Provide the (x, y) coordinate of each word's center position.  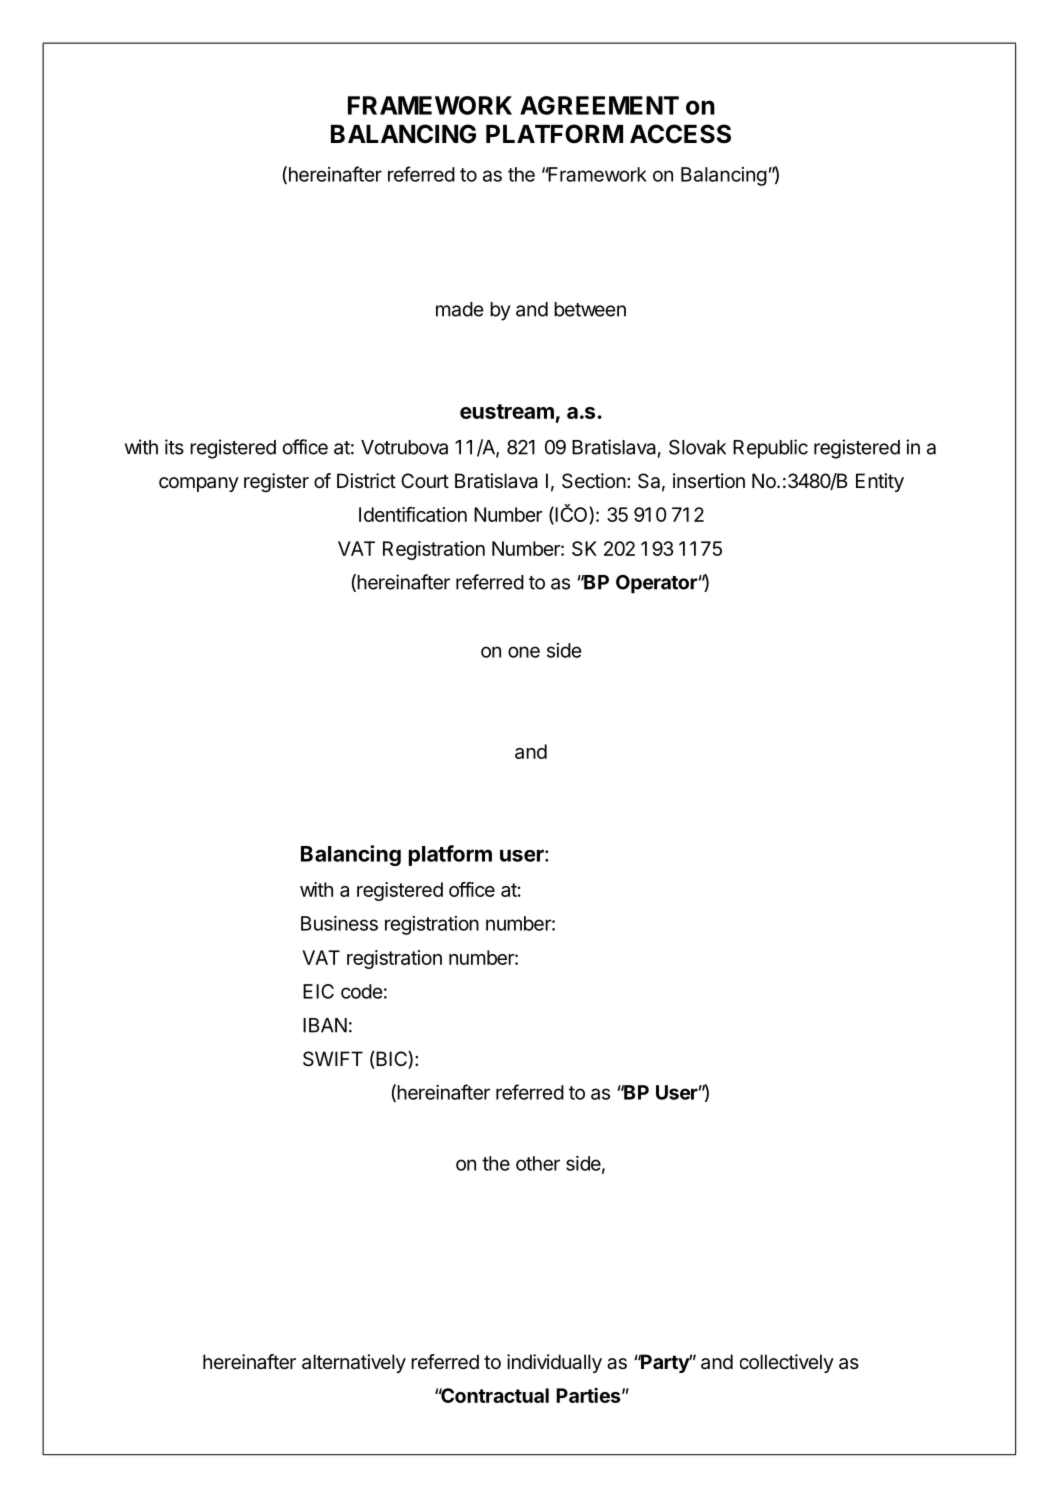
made (459, 309)
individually (554, 1363)
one (524, 652)
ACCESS (680, 134)
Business (339, 923)
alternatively (354, 1363)
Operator (657, 584)
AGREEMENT (599, 105)
